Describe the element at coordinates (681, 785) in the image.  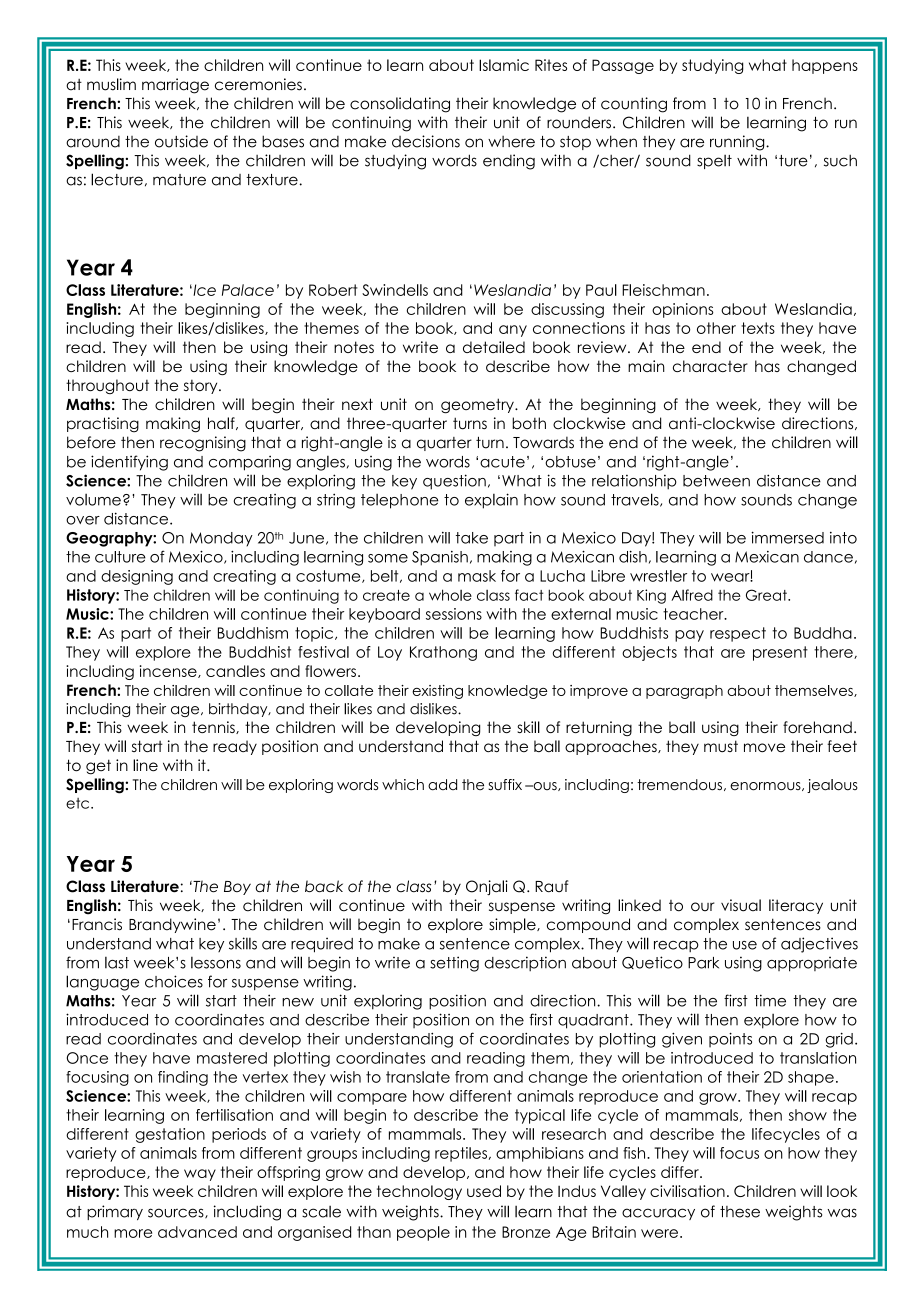
I see `tremendous` at that location.
